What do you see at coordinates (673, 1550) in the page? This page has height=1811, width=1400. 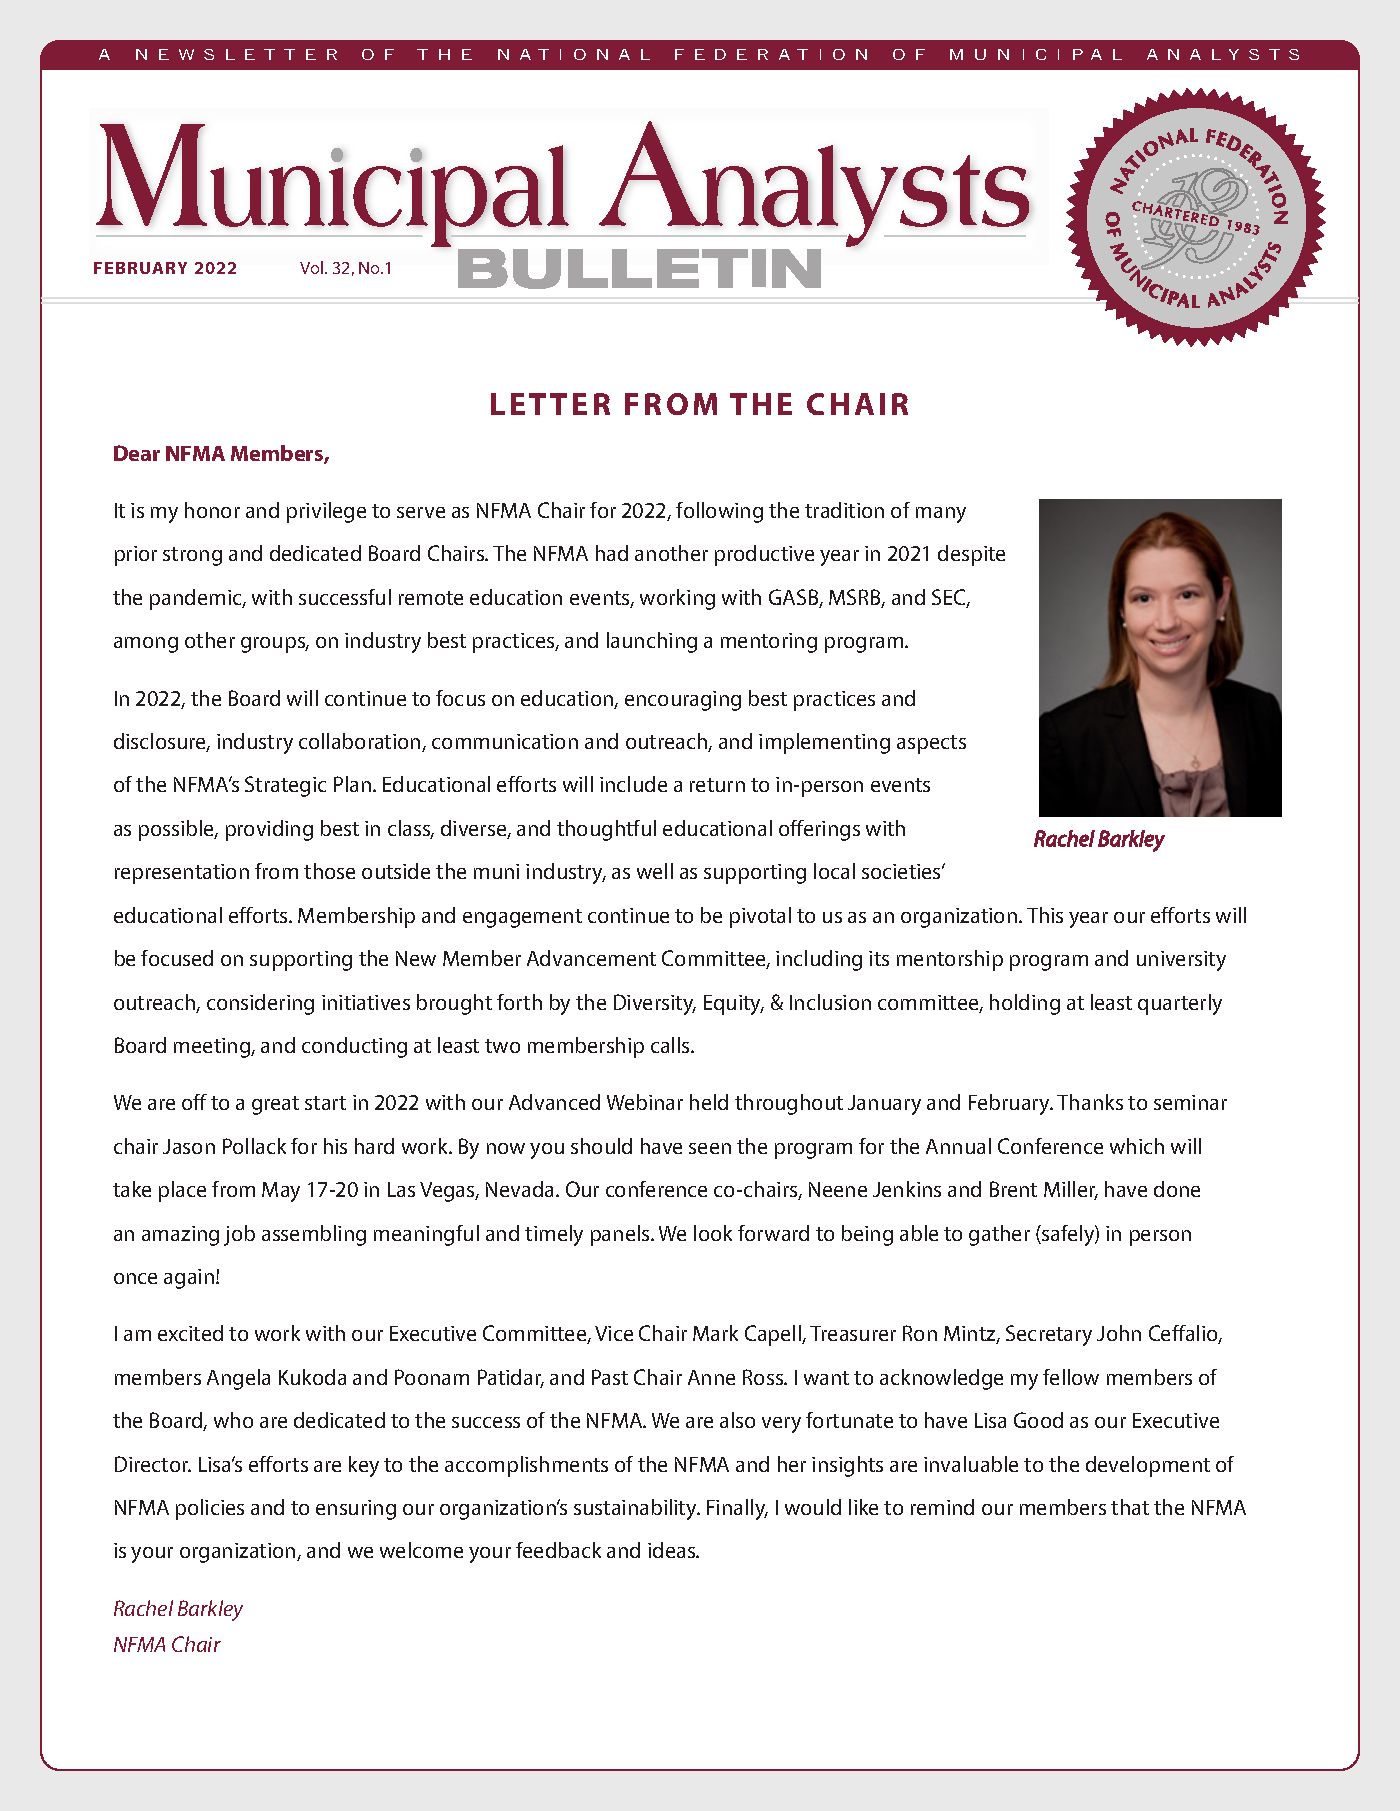 I see `ideas` at bounding box center [673, 1550].
